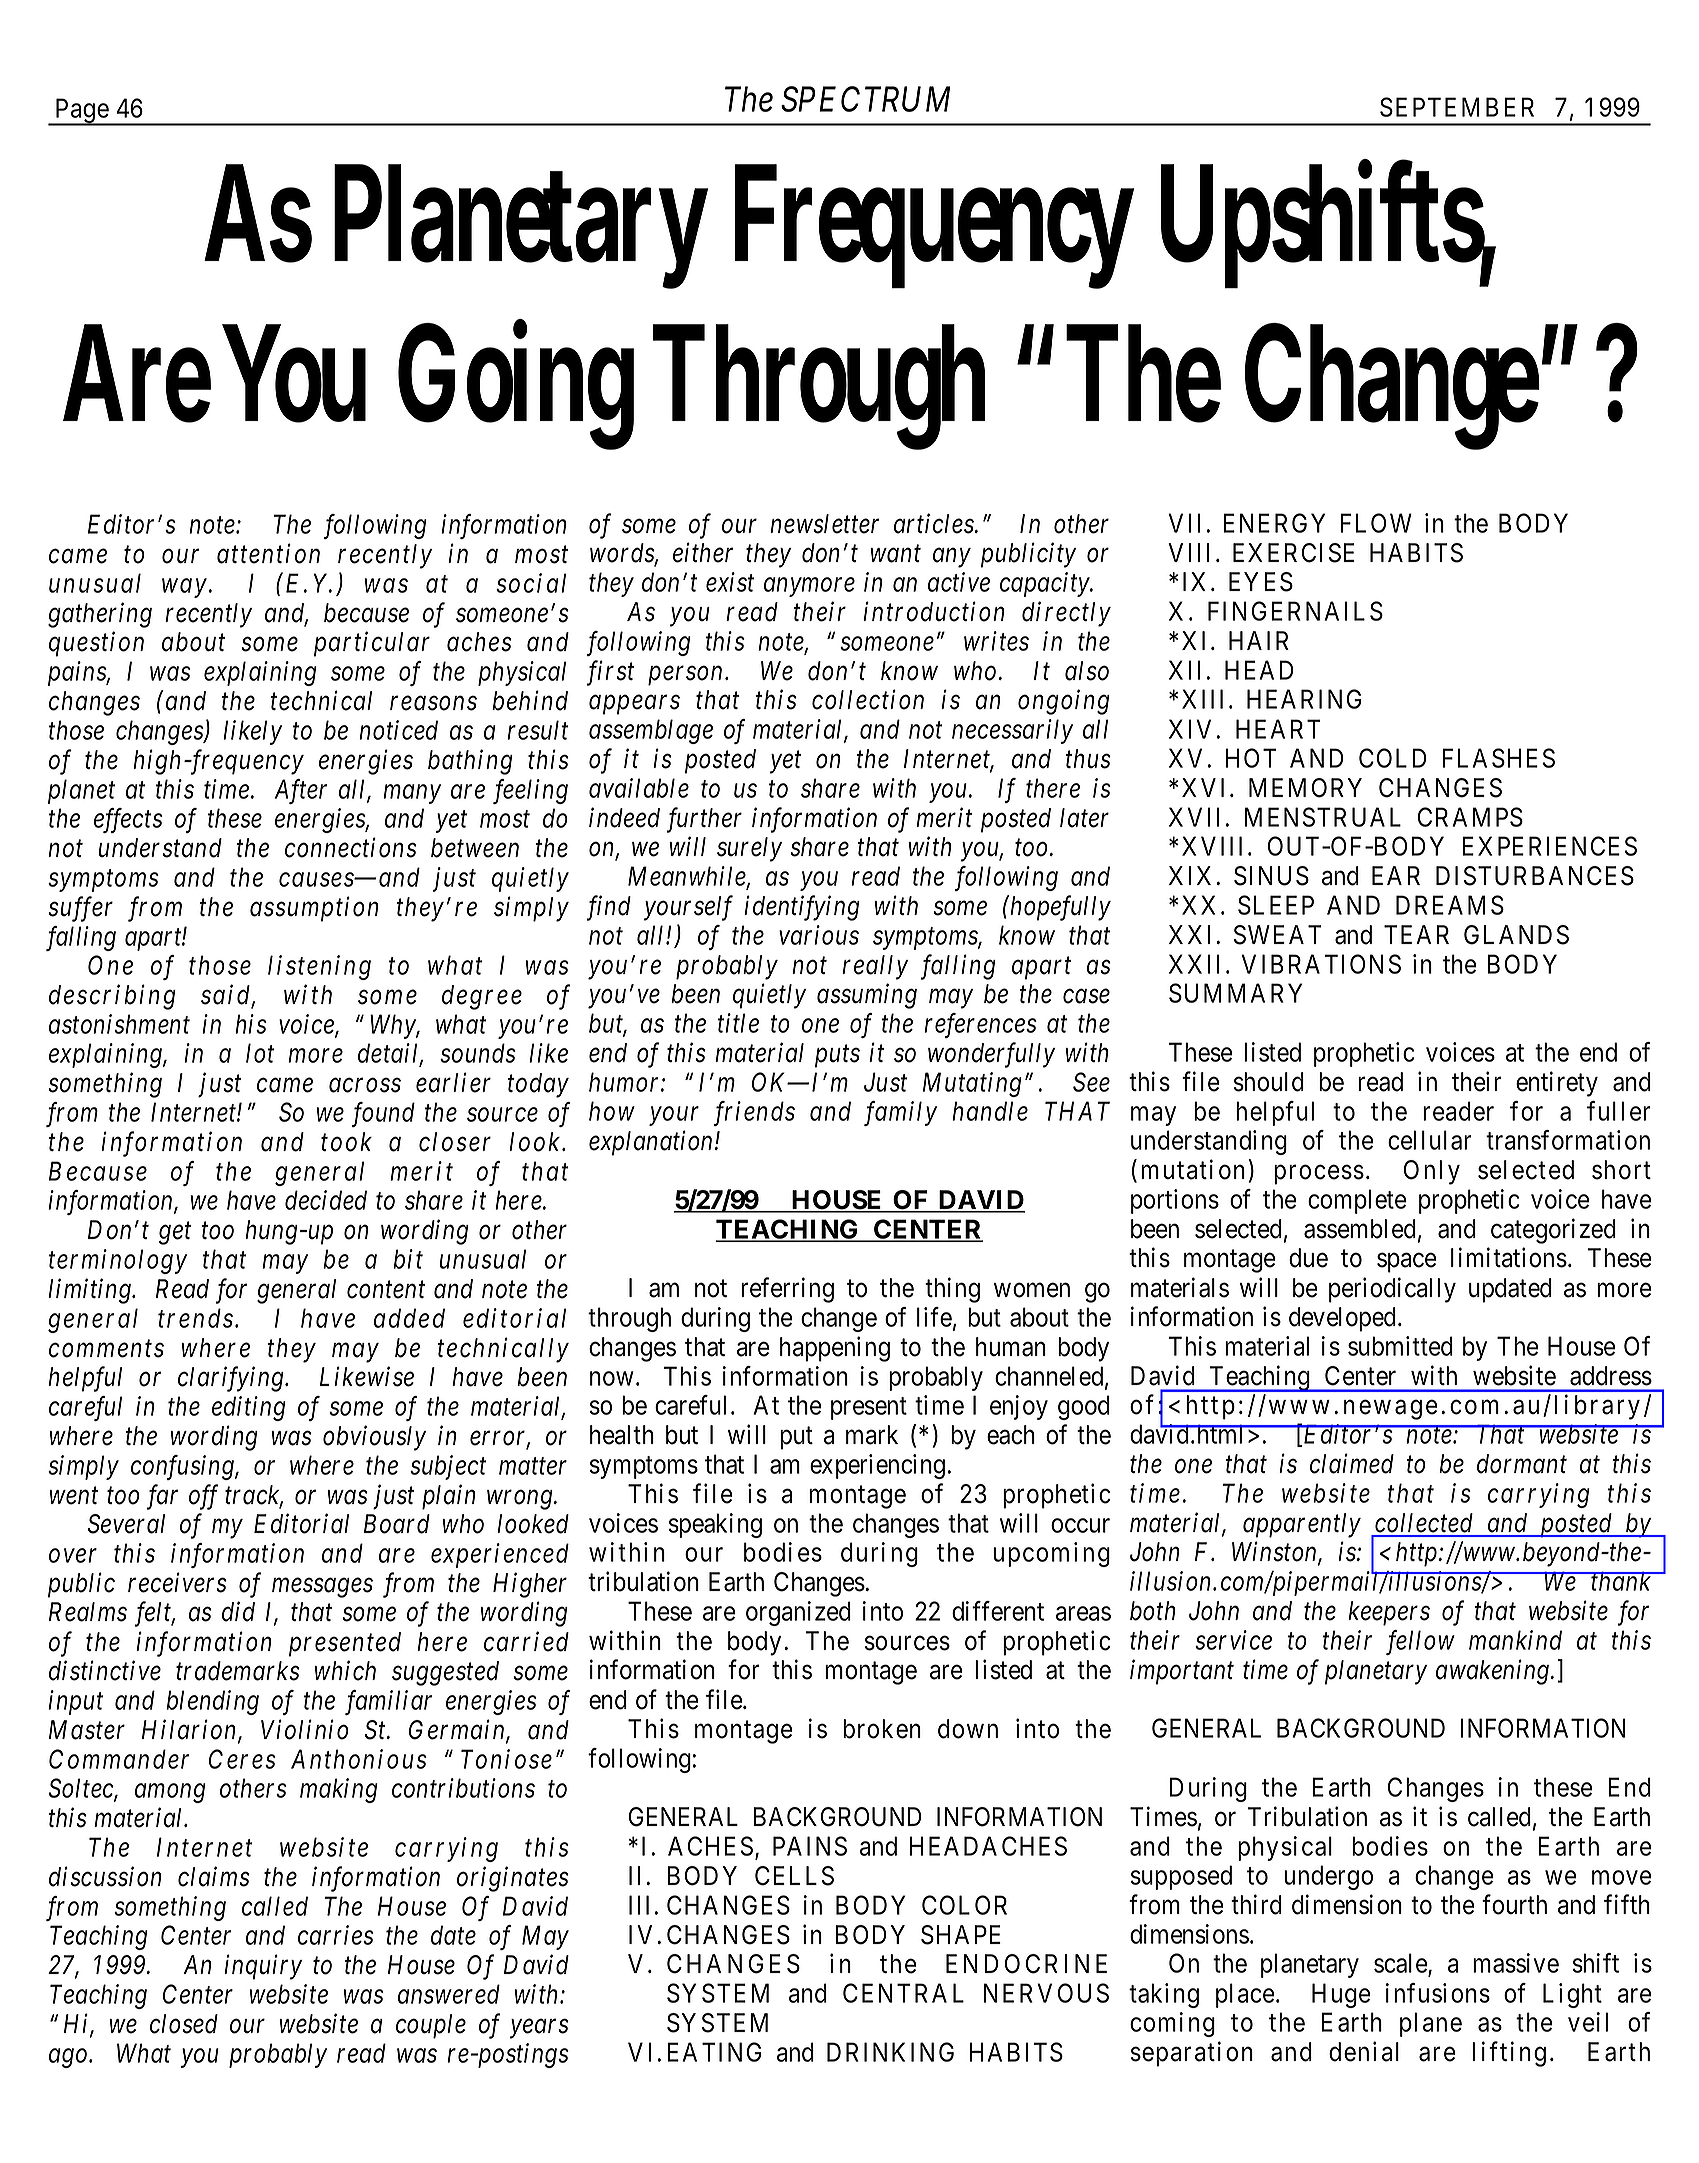 This document has width=1699, height=2163. I want to click on inquiry, so click(263, 1967).
